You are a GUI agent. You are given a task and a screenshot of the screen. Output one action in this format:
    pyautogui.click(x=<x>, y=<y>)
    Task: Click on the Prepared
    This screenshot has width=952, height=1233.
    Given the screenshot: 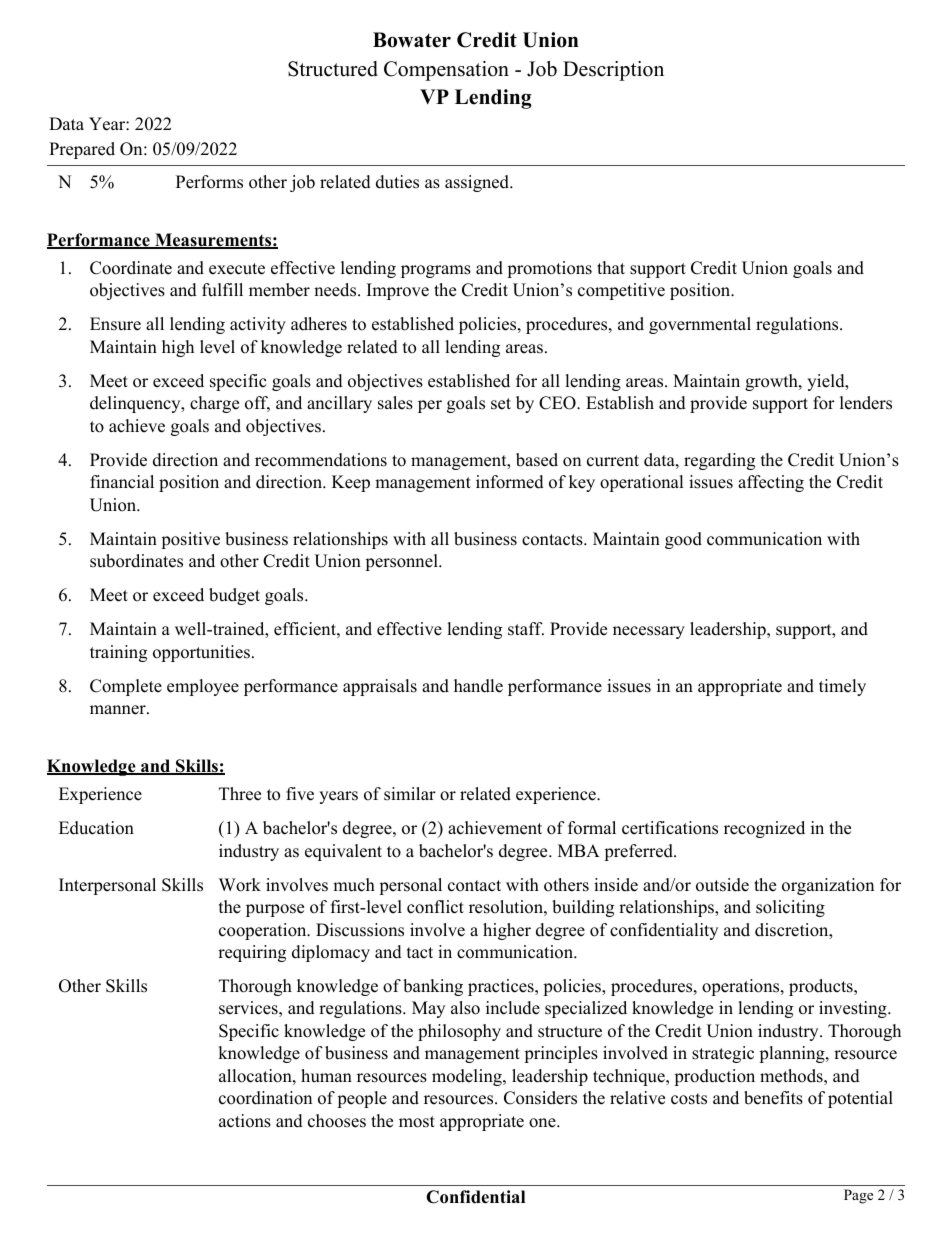 What is the action you would take?
    pyautogui.click(x=82, y=150)
